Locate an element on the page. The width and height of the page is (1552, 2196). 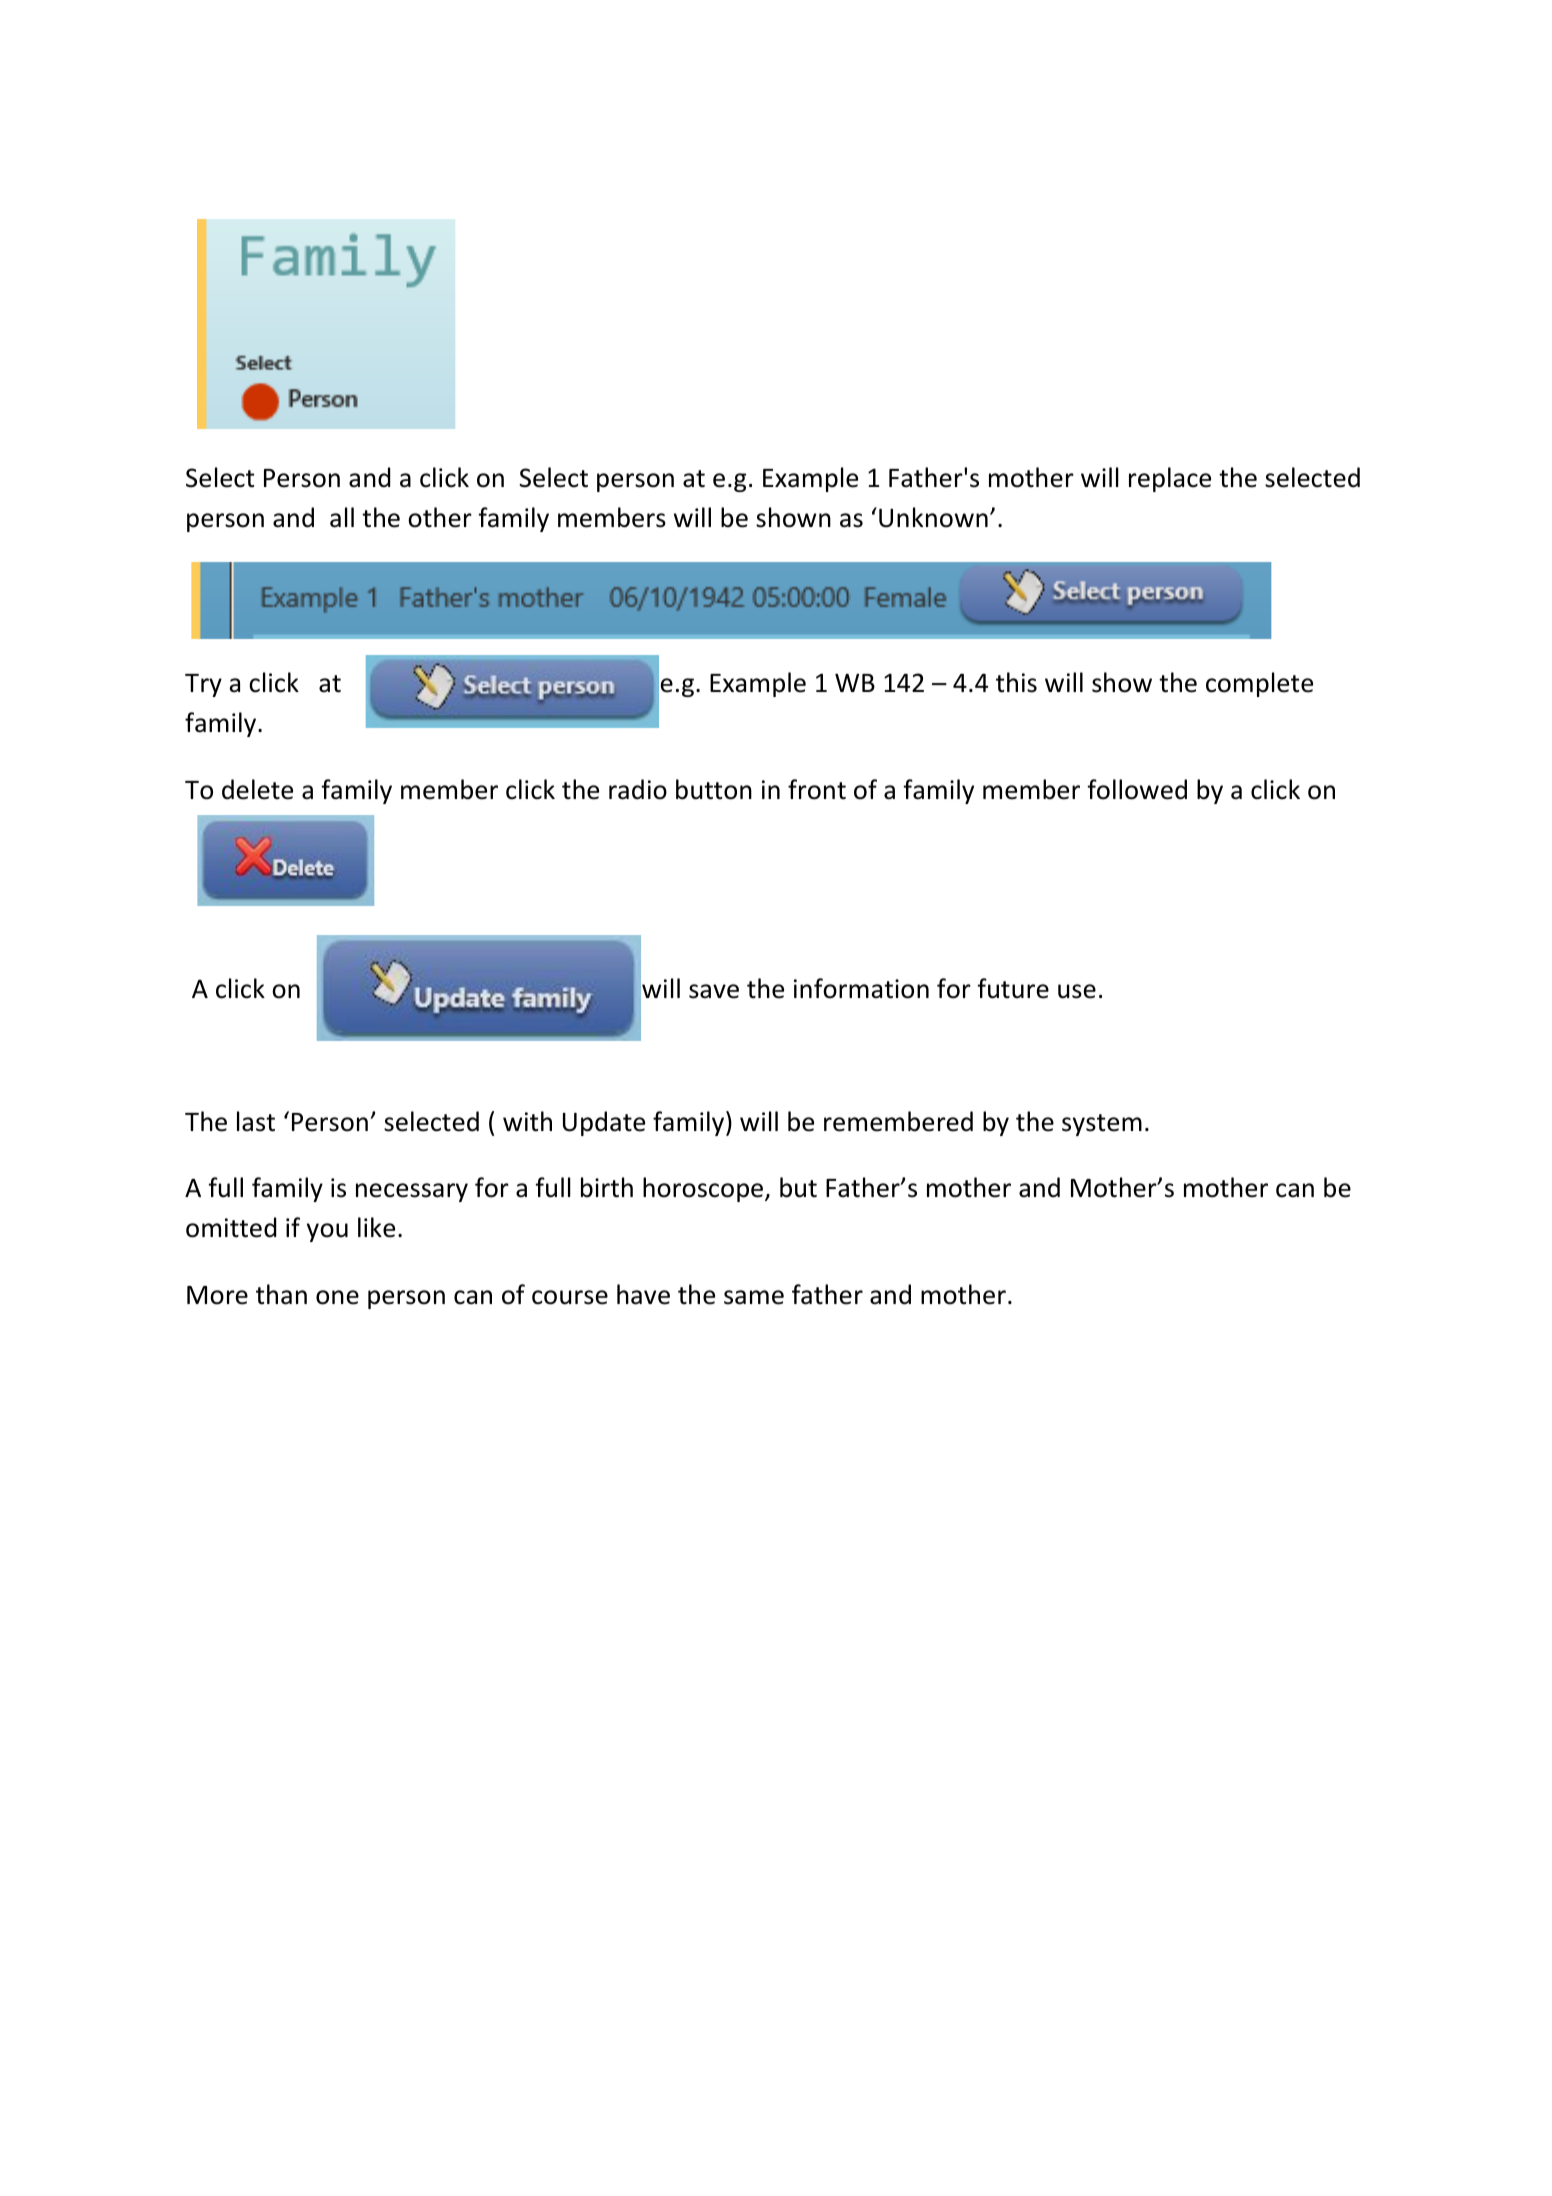
front is located at coordinates (817, 789).
